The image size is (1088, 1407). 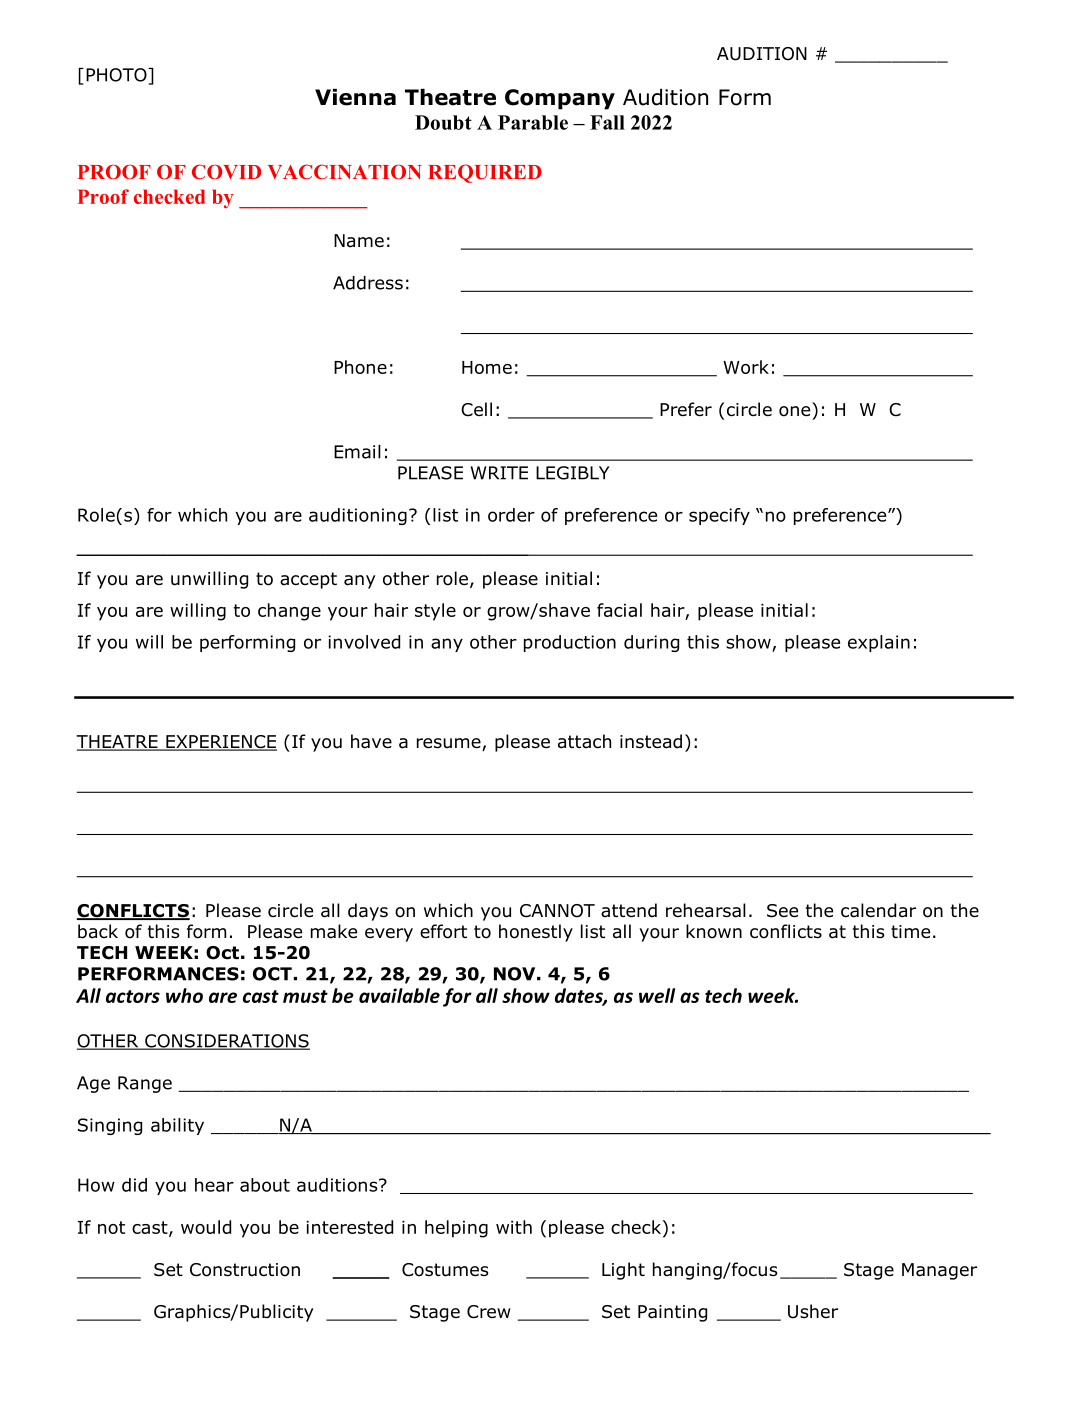 I want to click on COVID, so click(x=226, y=172).
